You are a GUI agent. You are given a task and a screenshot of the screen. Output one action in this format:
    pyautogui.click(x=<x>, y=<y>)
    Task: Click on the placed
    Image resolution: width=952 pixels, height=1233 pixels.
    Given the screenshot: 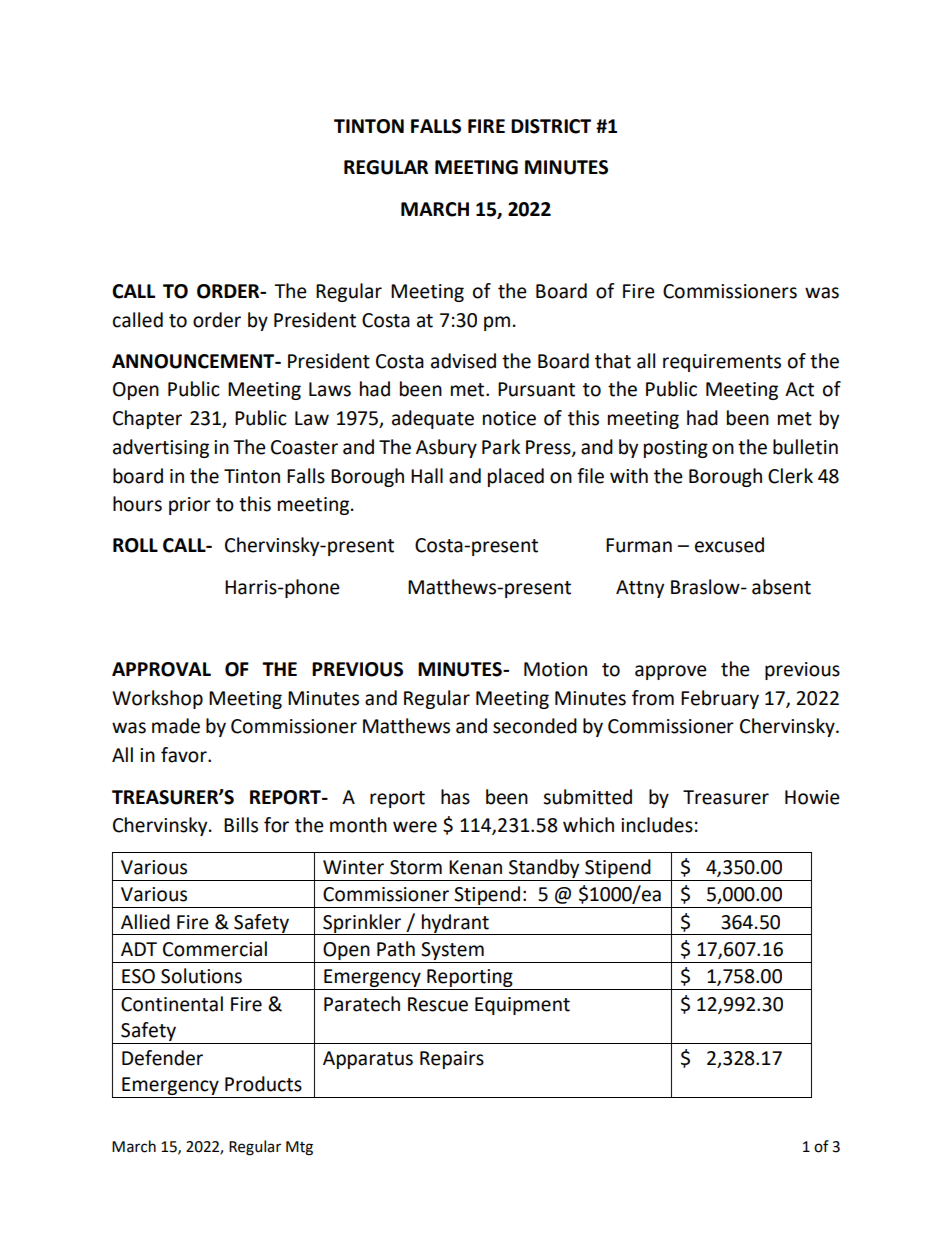 What is the action you would take?
    pyautogui.click(x=516, y=477)
